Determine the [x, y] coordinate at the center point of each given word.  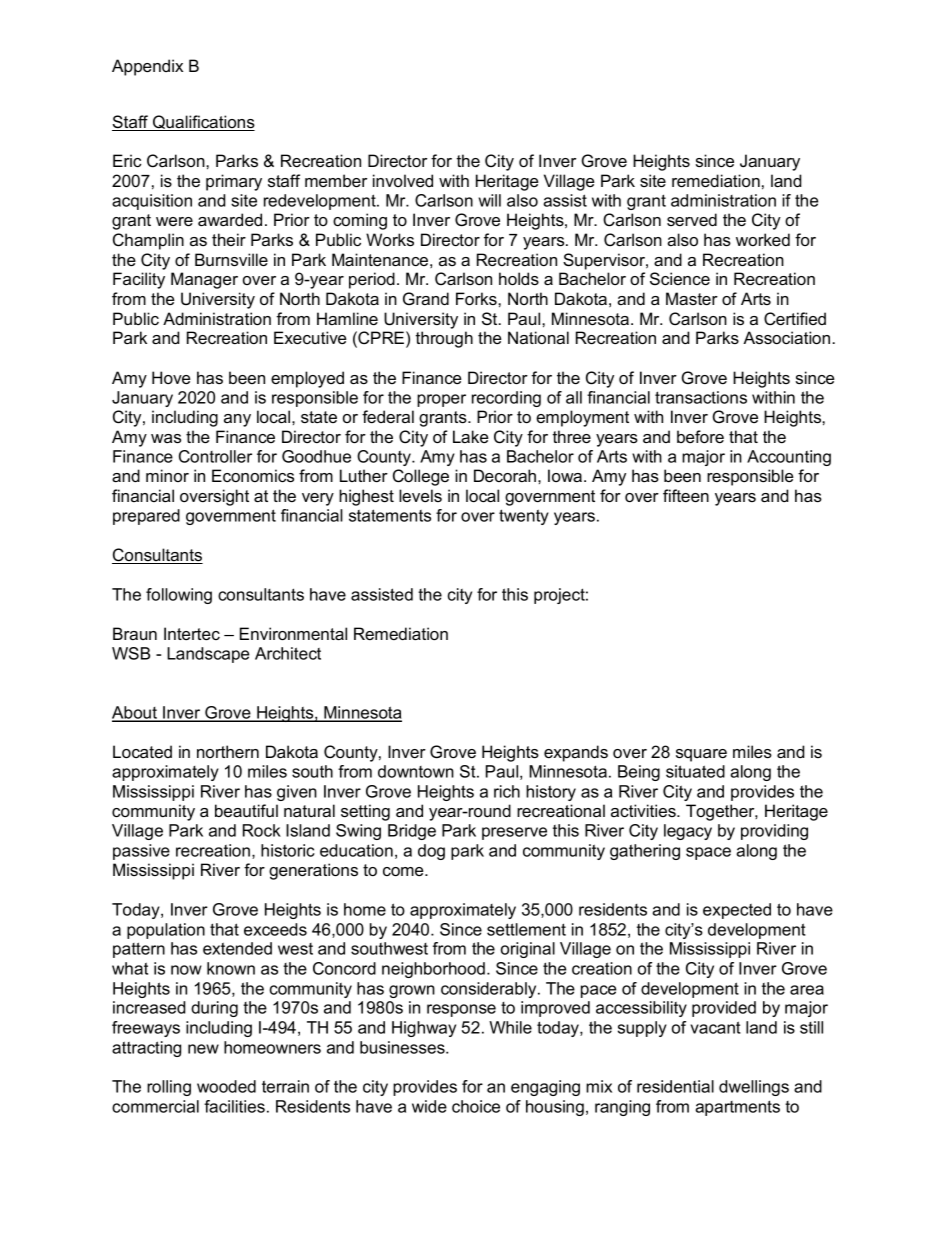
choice [476, 1106]
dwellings [754, 1088]
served [692, 219]
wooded [226, 1086]
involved [403, 180]
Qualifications [203, 123]
